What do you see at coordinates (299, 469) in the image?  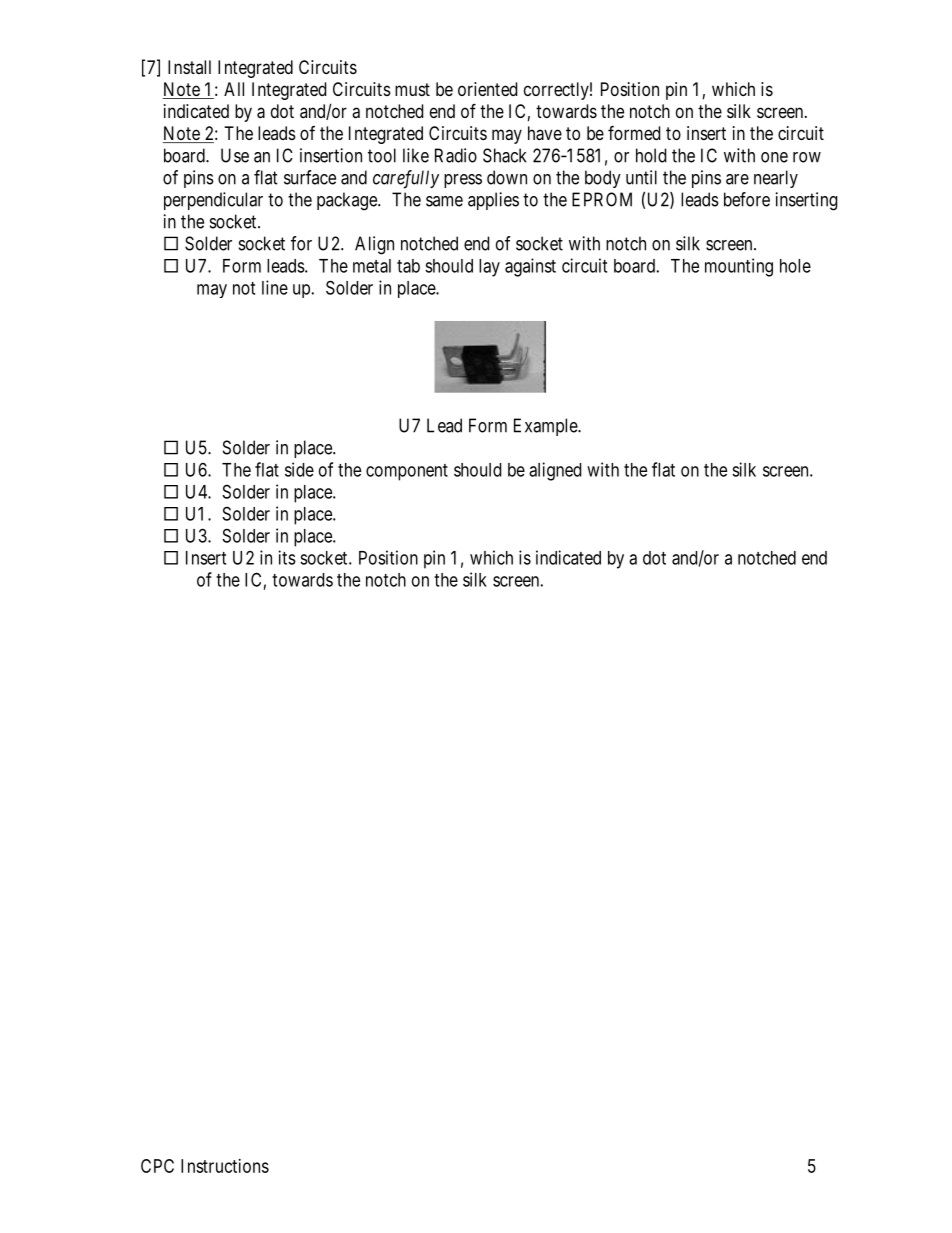 I see `side` at bounding box center [299, 469].
